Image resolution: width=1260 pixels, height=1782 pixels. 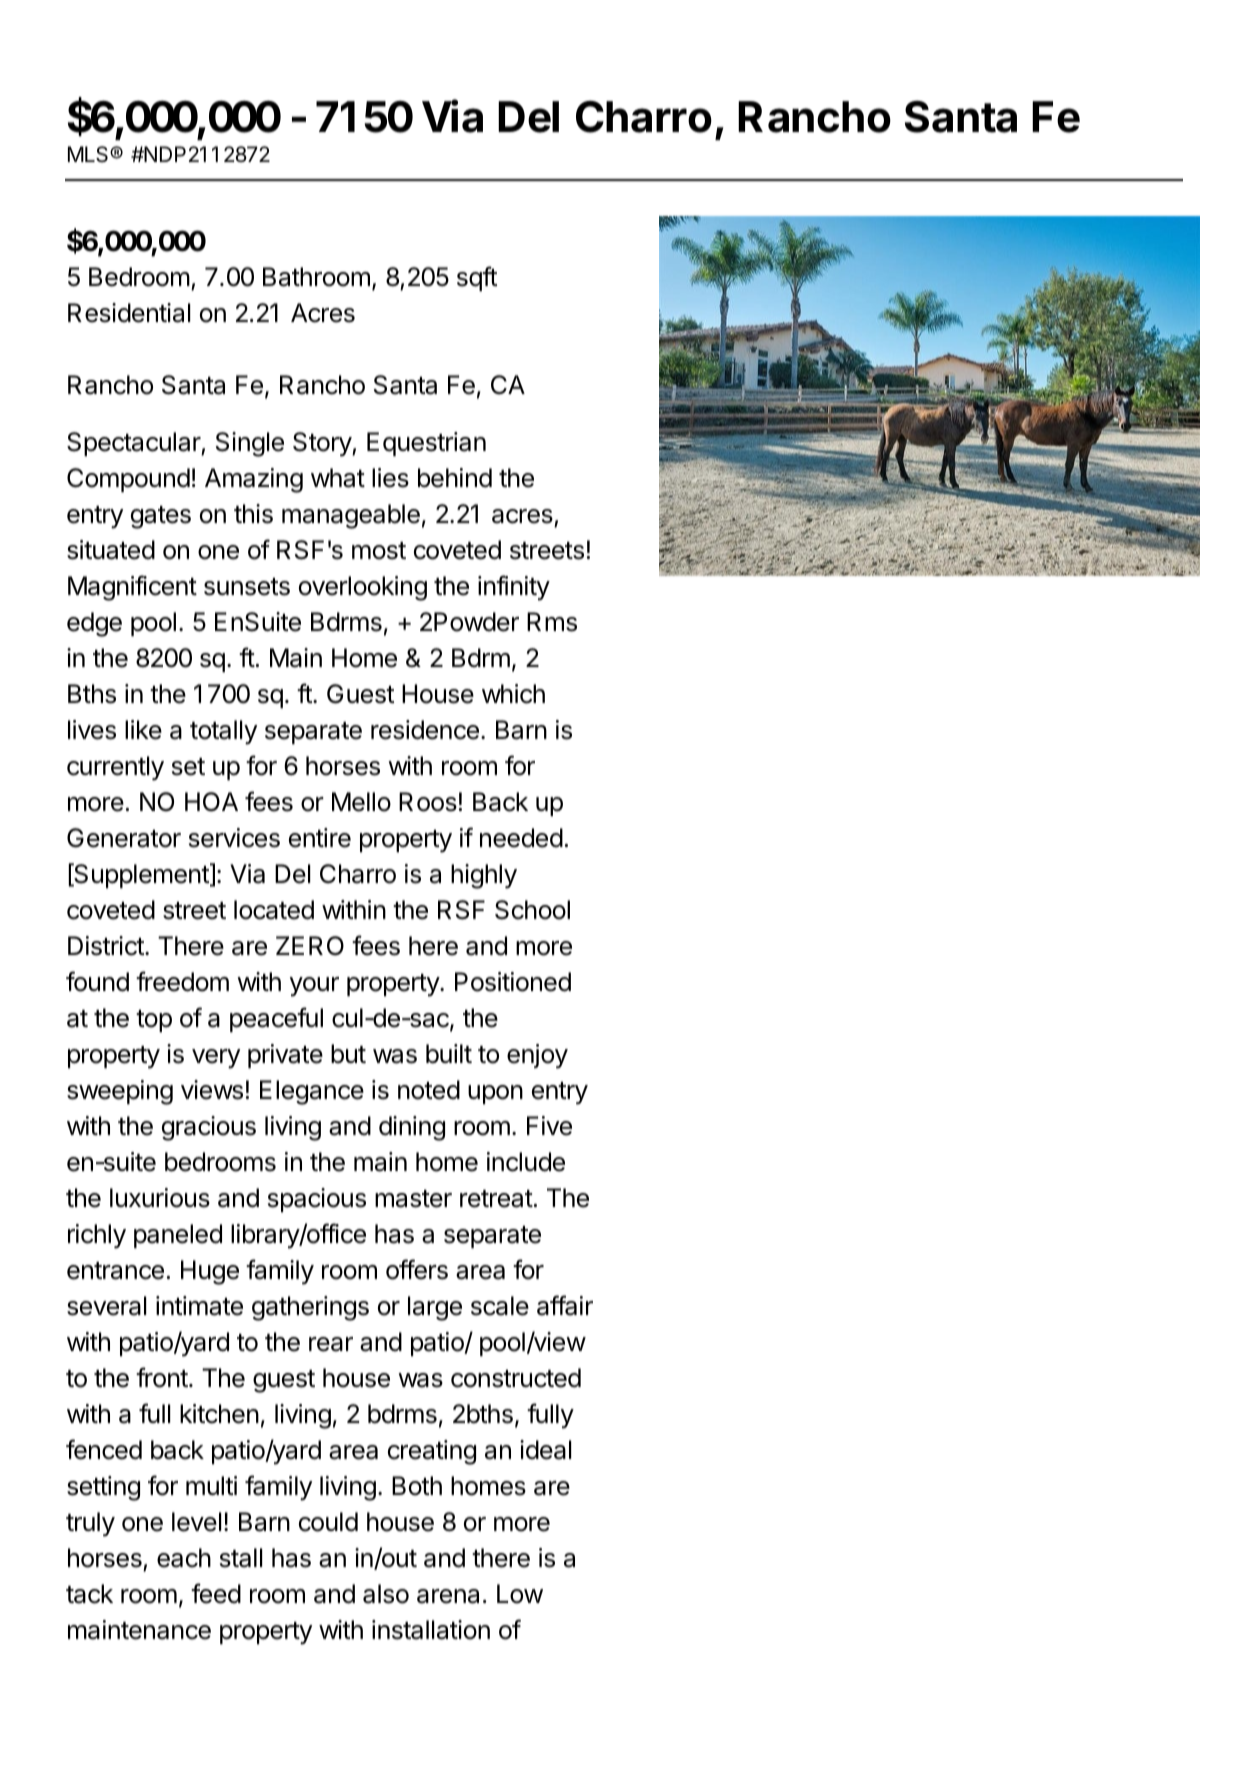 What do you see at coordinates (160, 1198) in the screenshot?
I see `luxurious` at bounding box center [160, 1198].
